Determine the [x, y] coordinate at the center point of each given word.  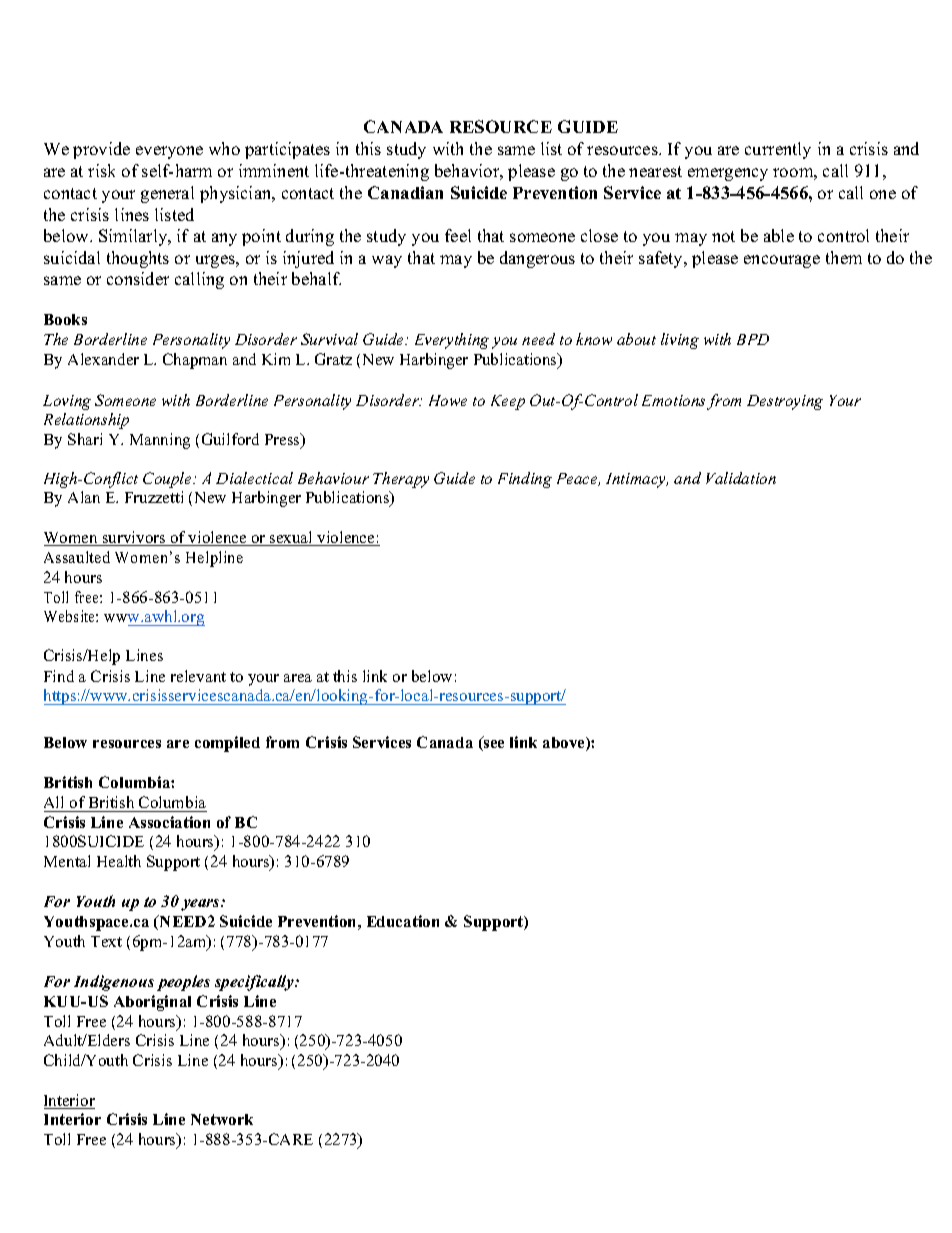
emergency [728, 174]
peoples [183, 983]
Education [403, 921]
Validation [741, 478]
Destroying [785, 402]
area [298, 678]
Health [119, 861]
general [167, 194]
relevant [198, 676]
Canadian [405, 192]
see [493, 745]
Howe [448, 400]
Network [222, 1119]
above [565, 744]
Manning [160, 441]
